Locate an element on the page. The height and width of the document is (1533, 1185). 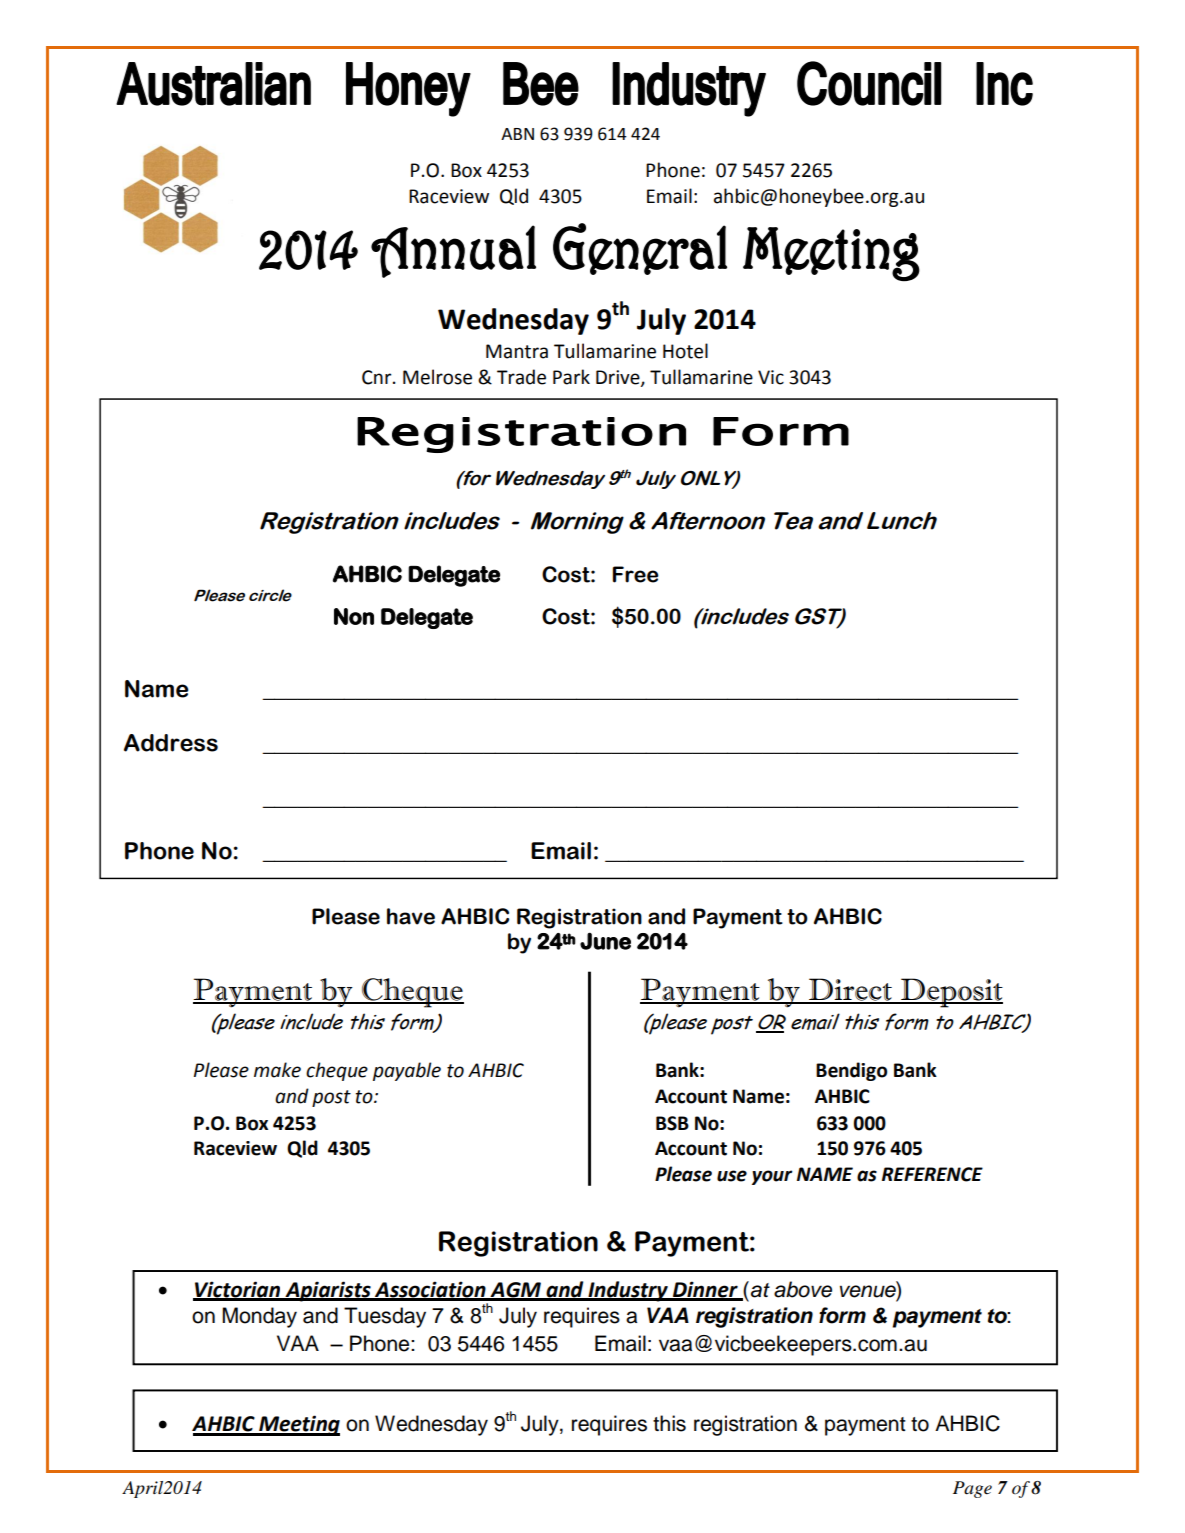
Mantra is located at coordinates (517, 351).
